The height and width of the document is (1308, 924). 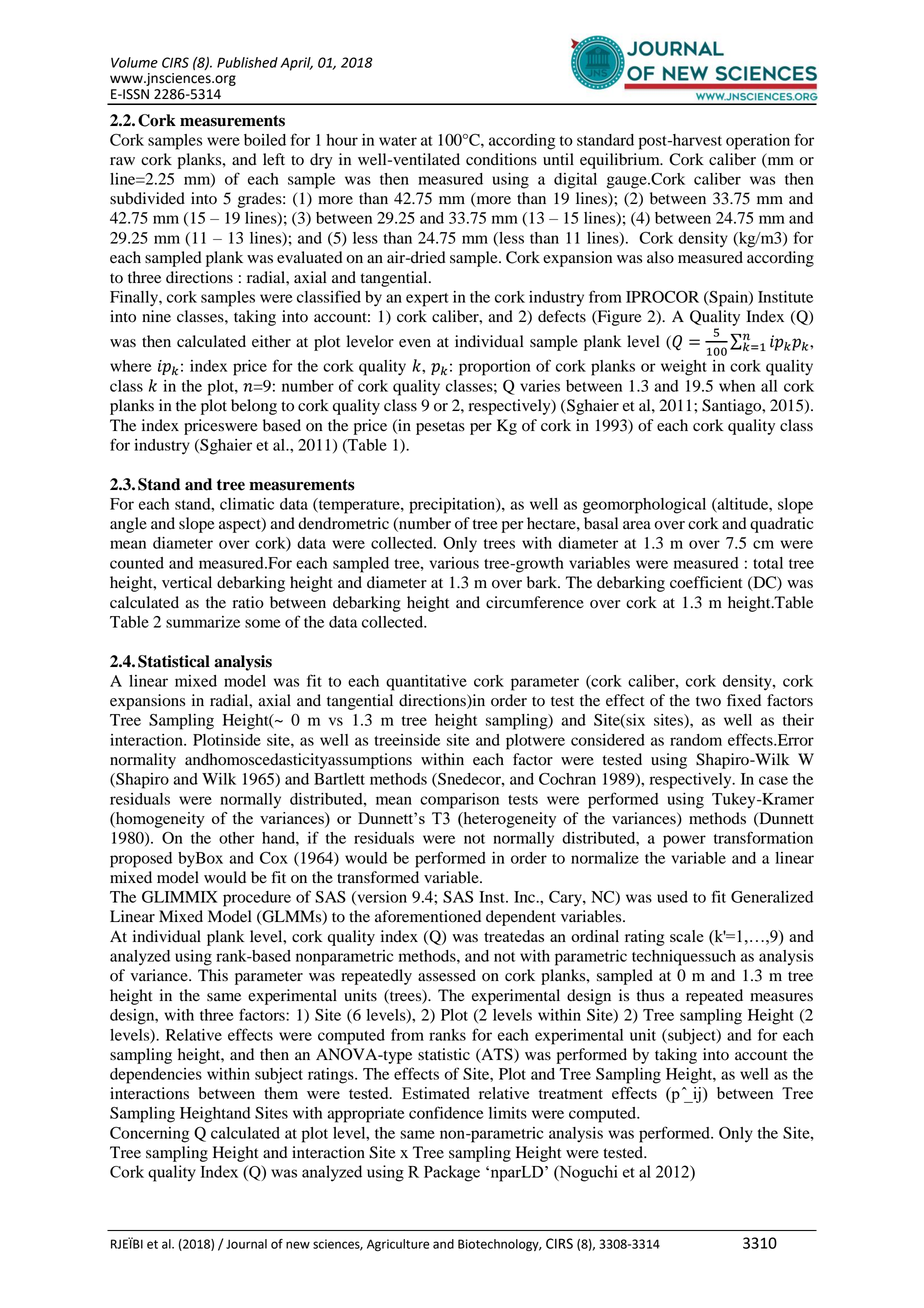 What do you see at coordinates (213, 975) in the document?
I see `This` at bounding box center [213, 975].
